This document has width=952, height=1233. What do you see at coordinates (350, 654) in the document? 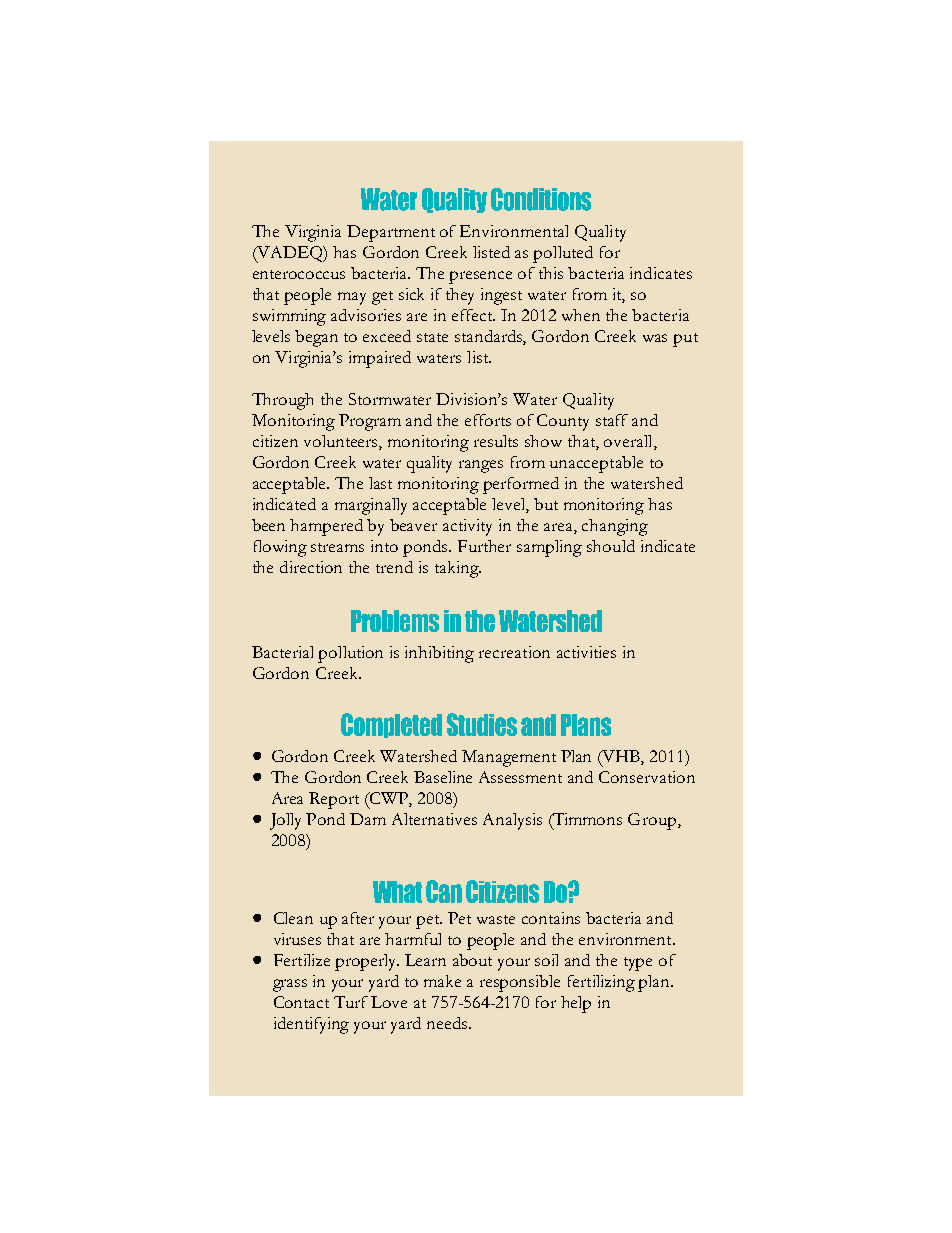
I see `pollution` at bounding box center [350, 654].
